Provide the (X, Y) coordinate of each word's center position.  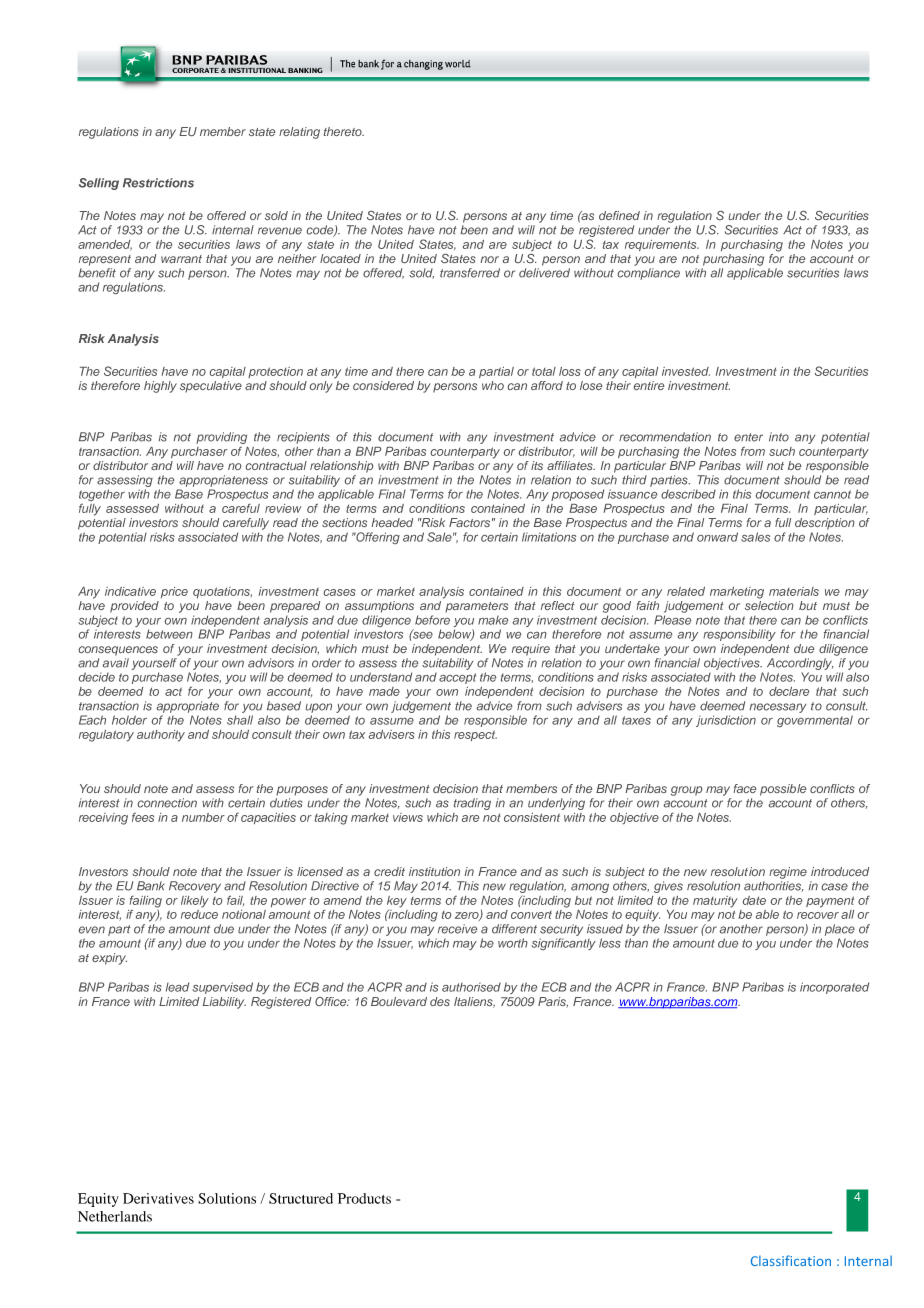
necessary (778, 708)
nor (489, 259)
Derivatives (158, 1198)
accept (457, 678)
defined (619, 215)
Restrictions (158, 183)
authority (161, 736)
